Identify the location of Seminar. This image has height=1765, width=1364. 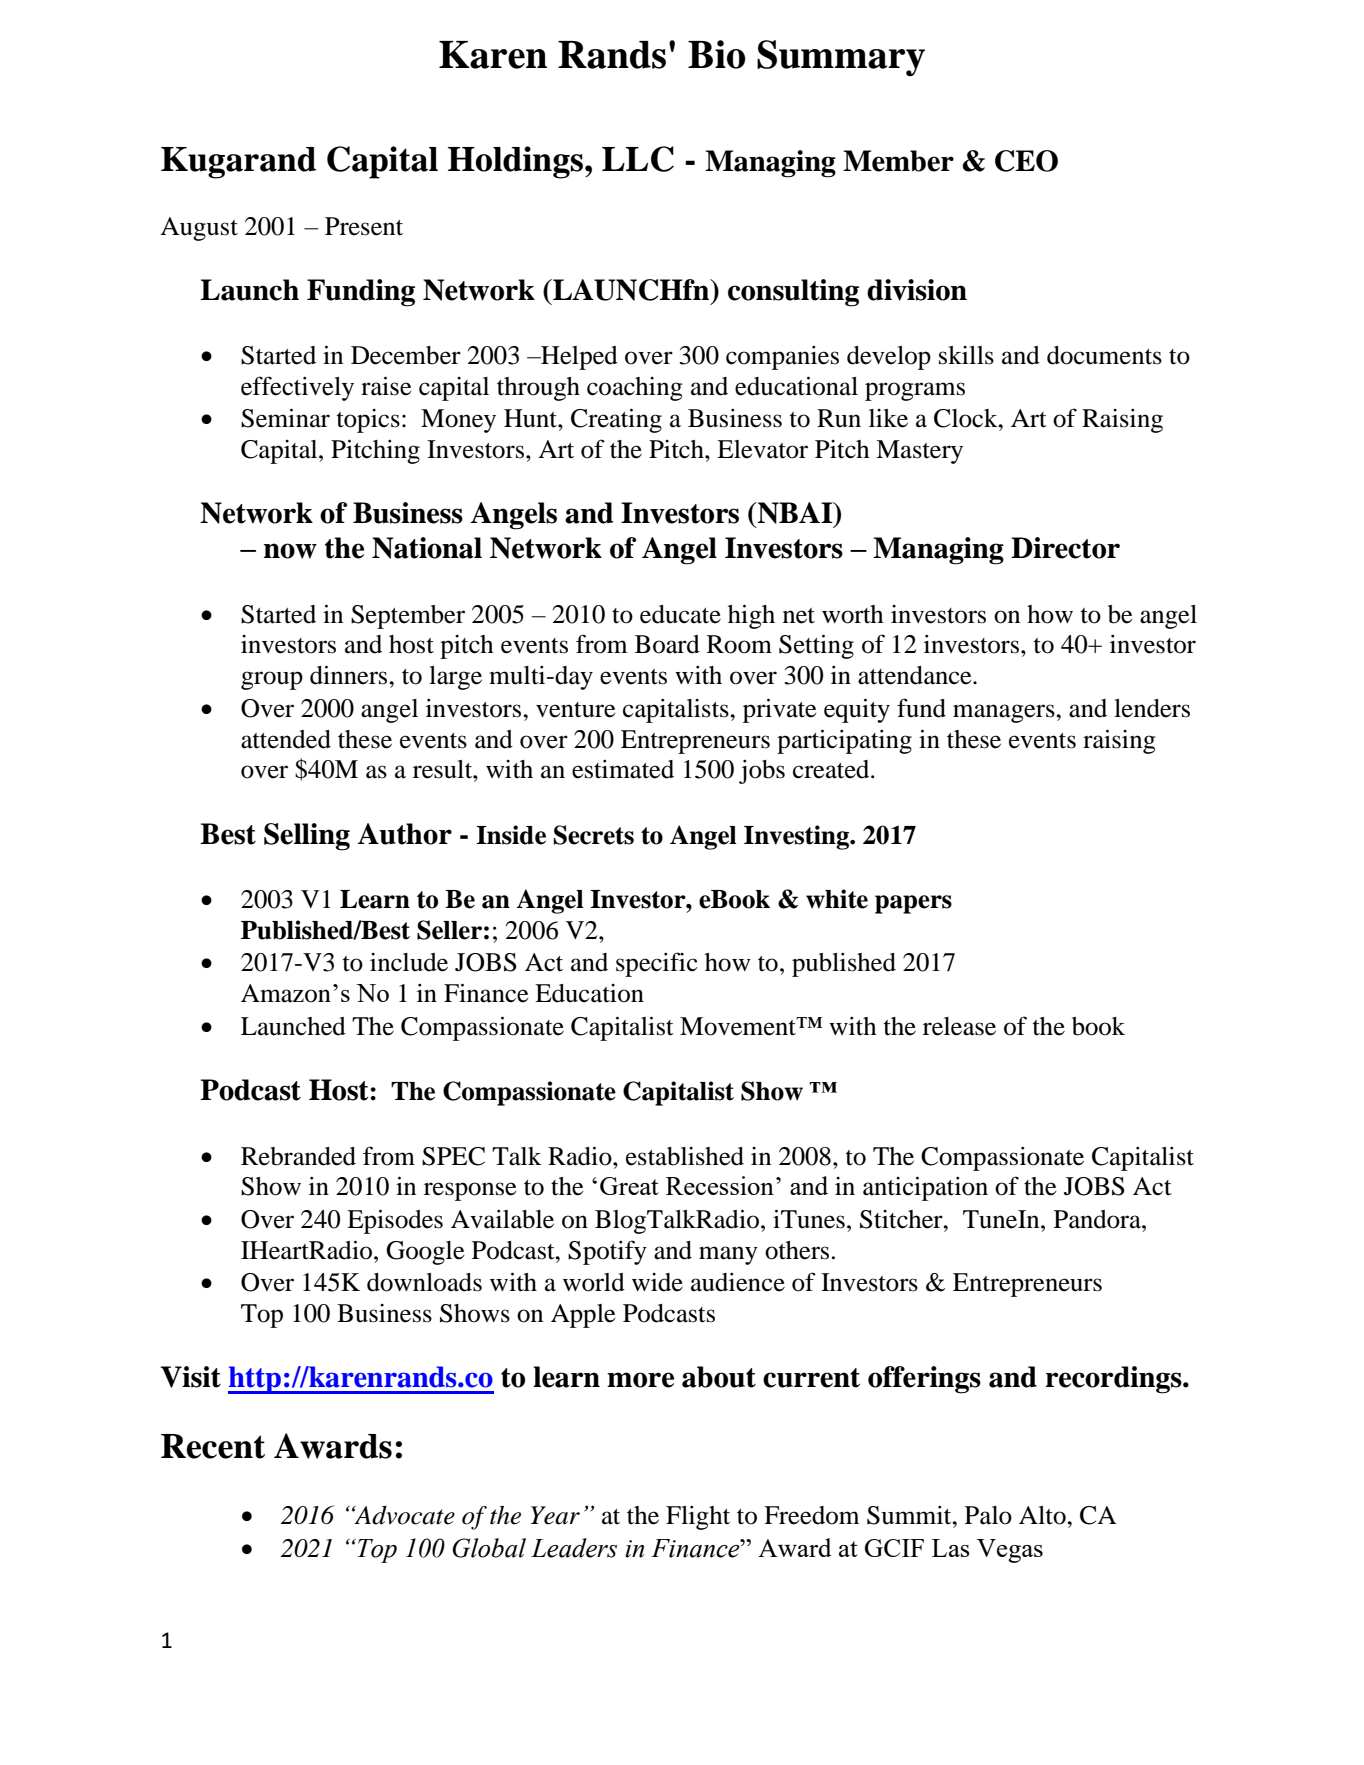
(285, 418).
